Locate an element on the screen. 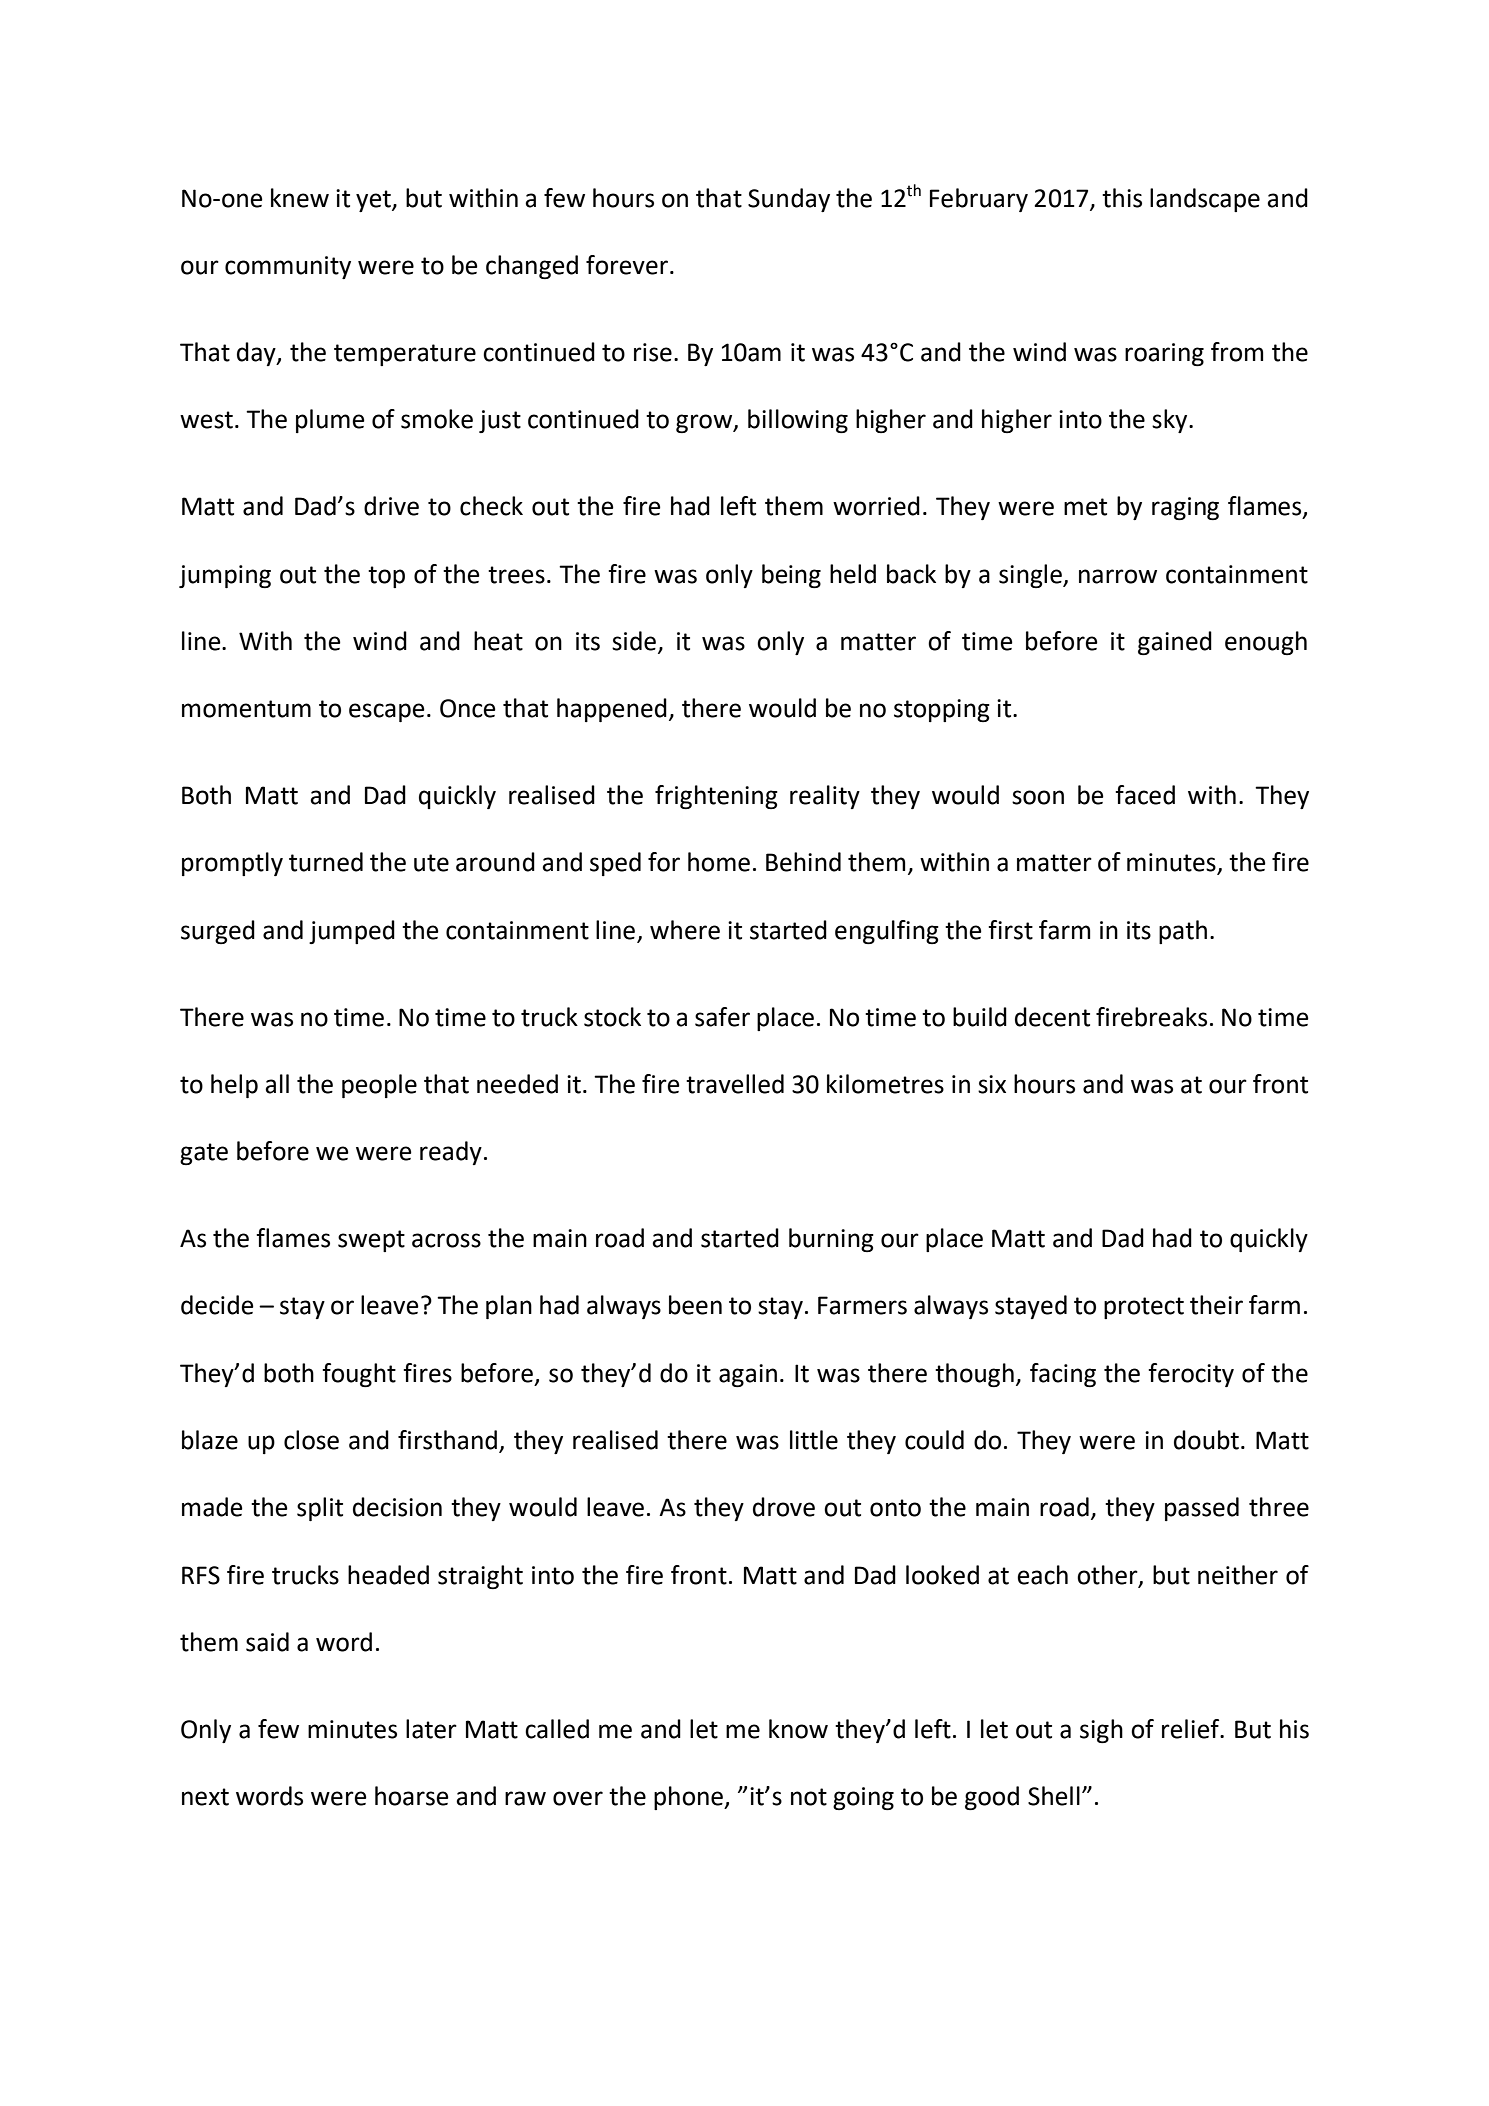 This screenshot has height=2106, width=1489. turned is located at coordinates (326, 862).
